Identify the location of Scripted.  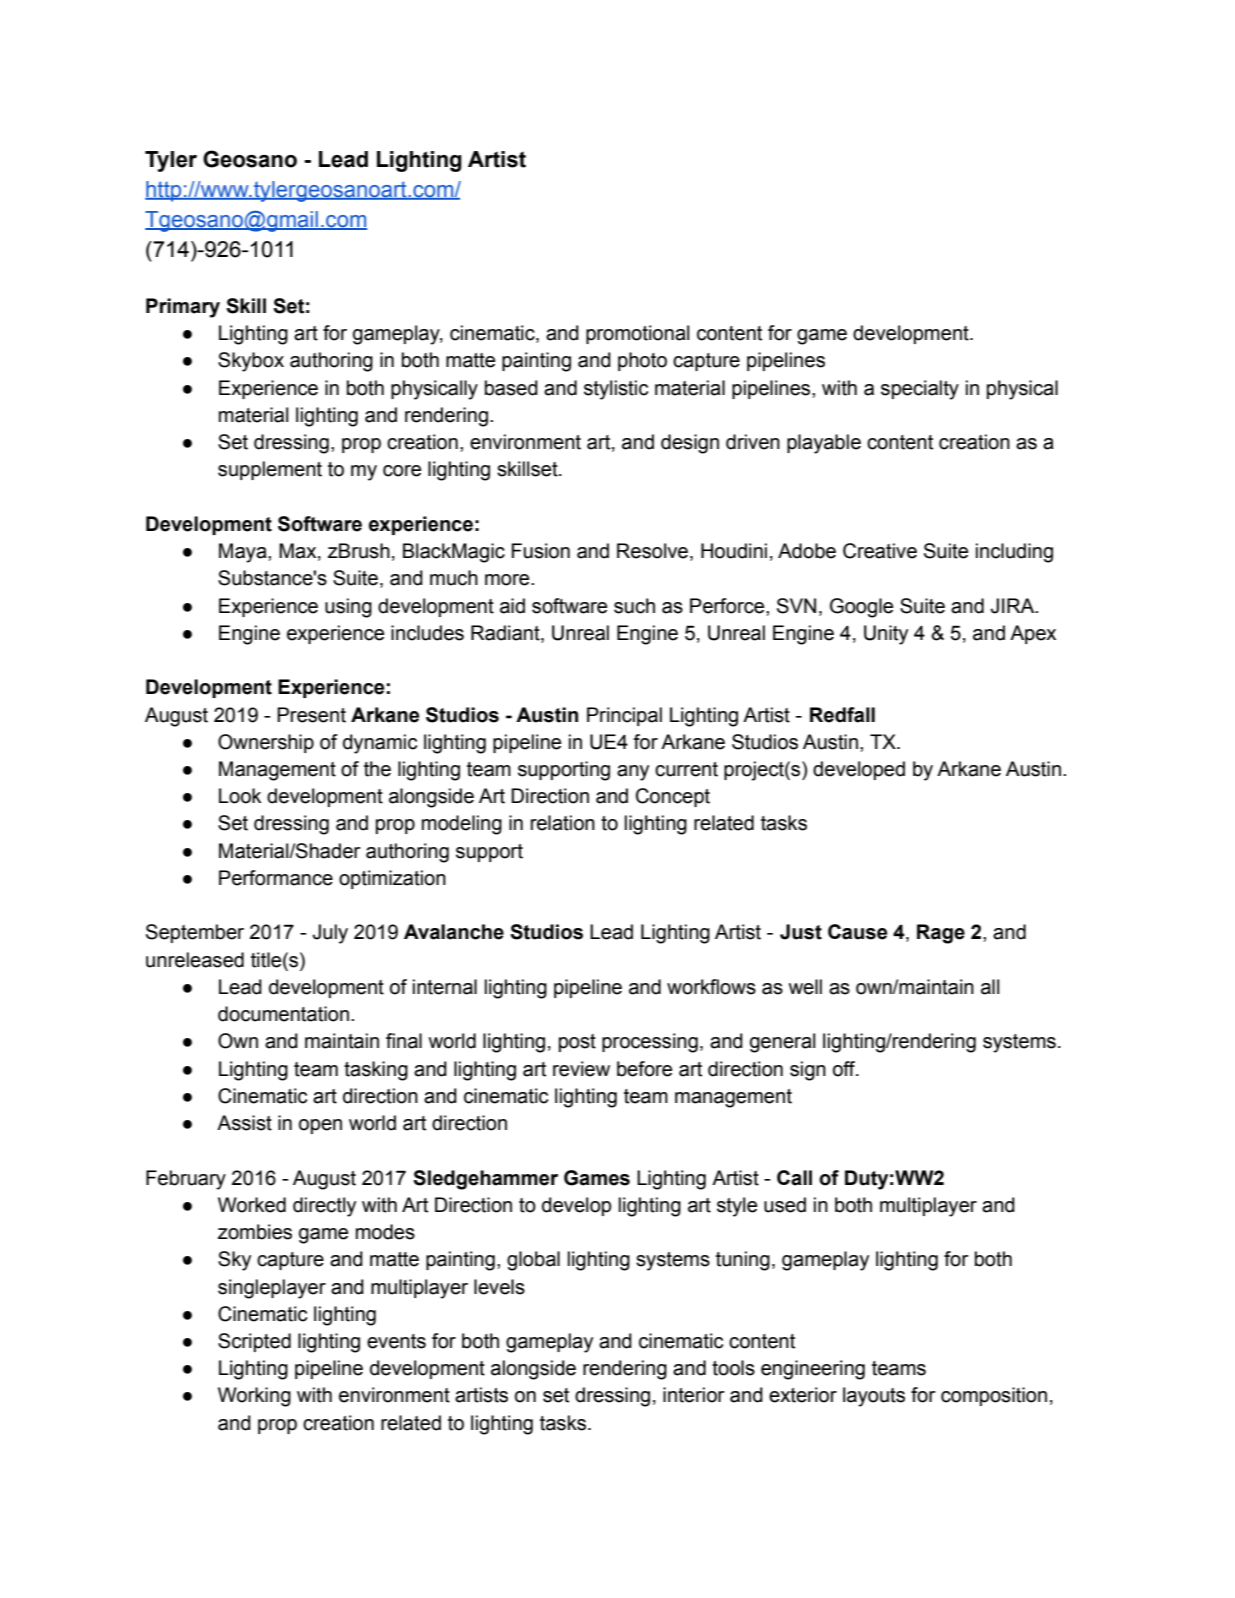
(254, 1342).
